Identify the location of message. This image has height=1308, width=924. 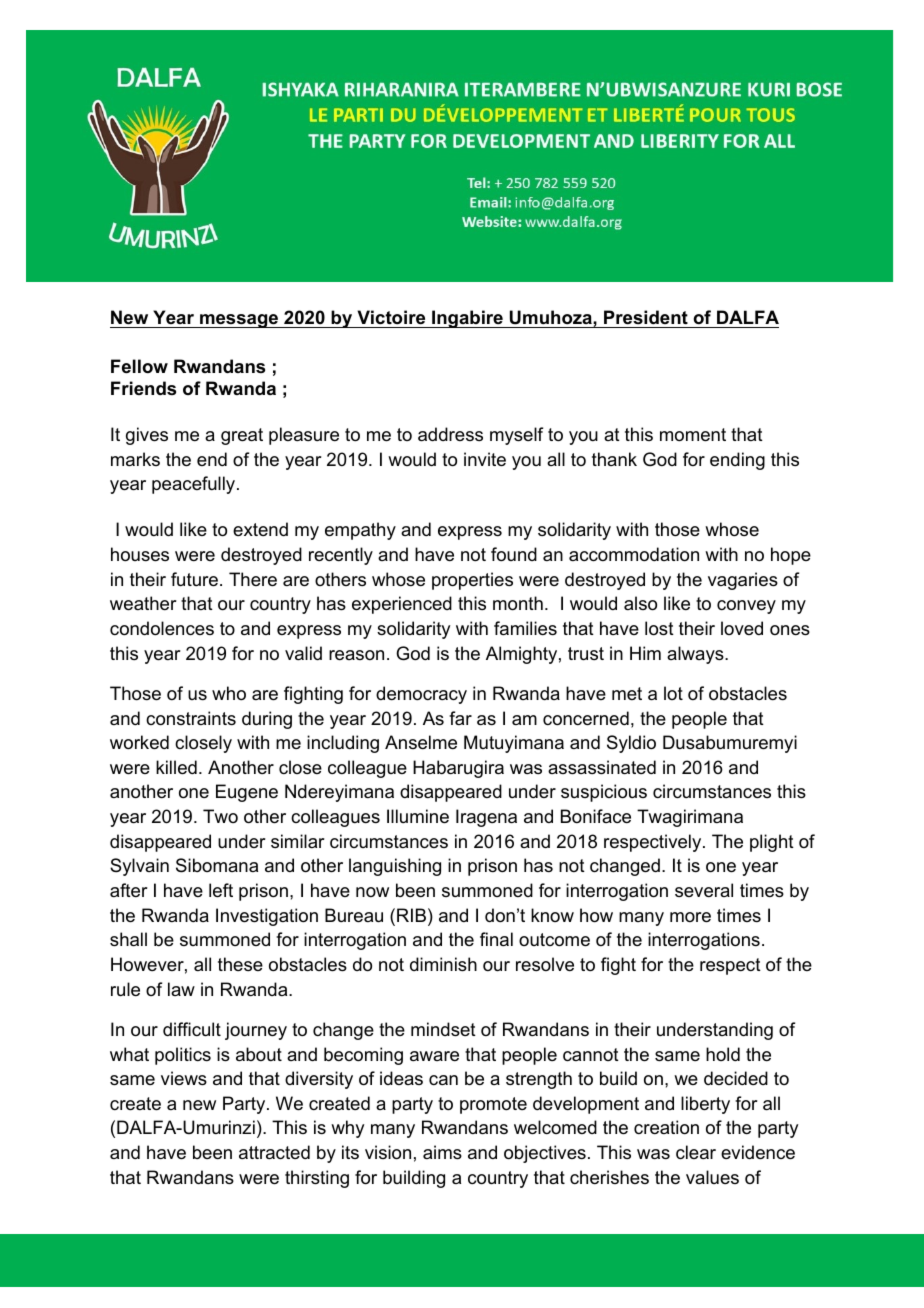
(239, 321).
